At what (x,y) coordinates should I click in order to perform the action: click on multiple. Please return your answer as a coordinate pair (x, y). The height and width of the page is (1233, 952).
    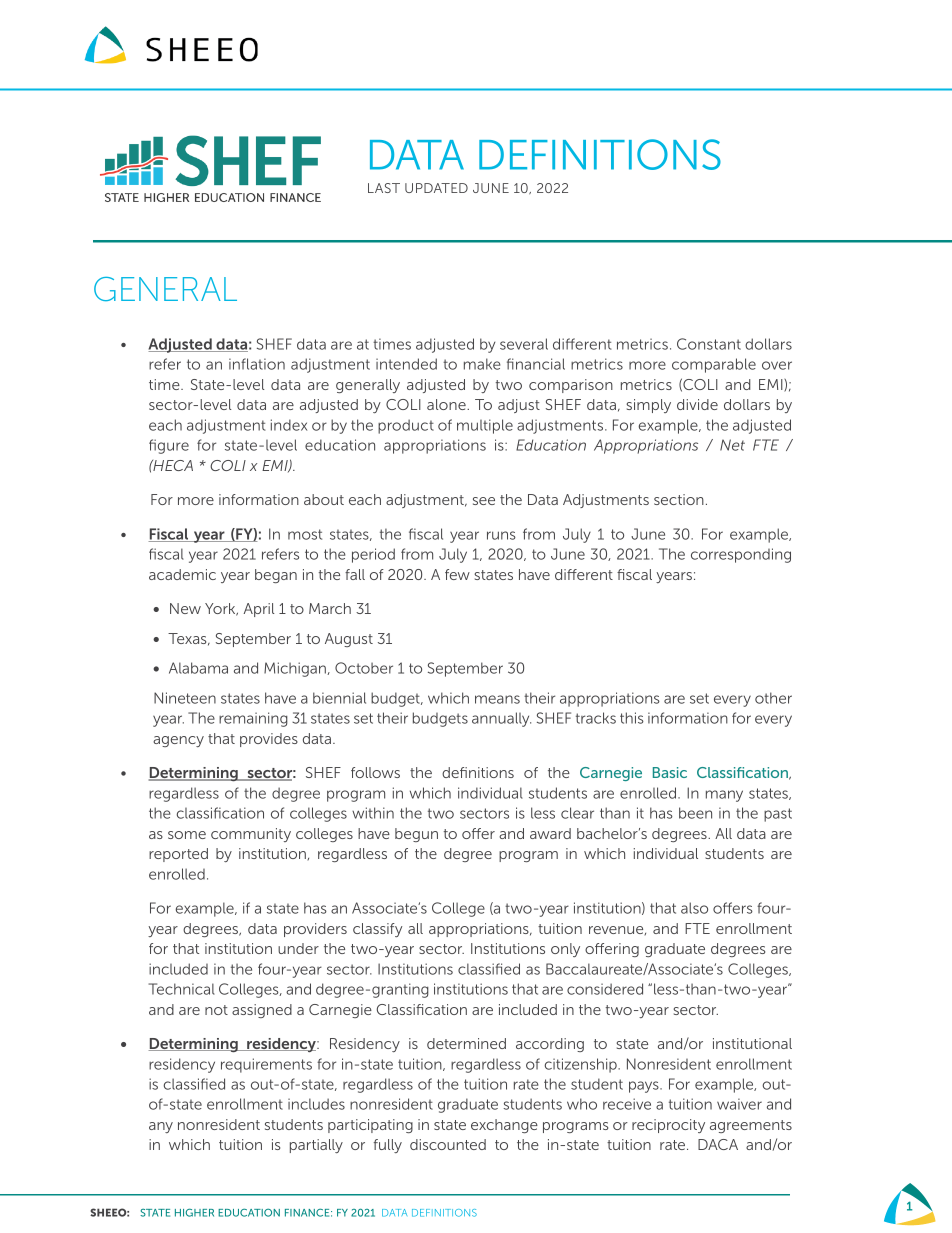
    Looking at the image, I should click on (485, 426).
